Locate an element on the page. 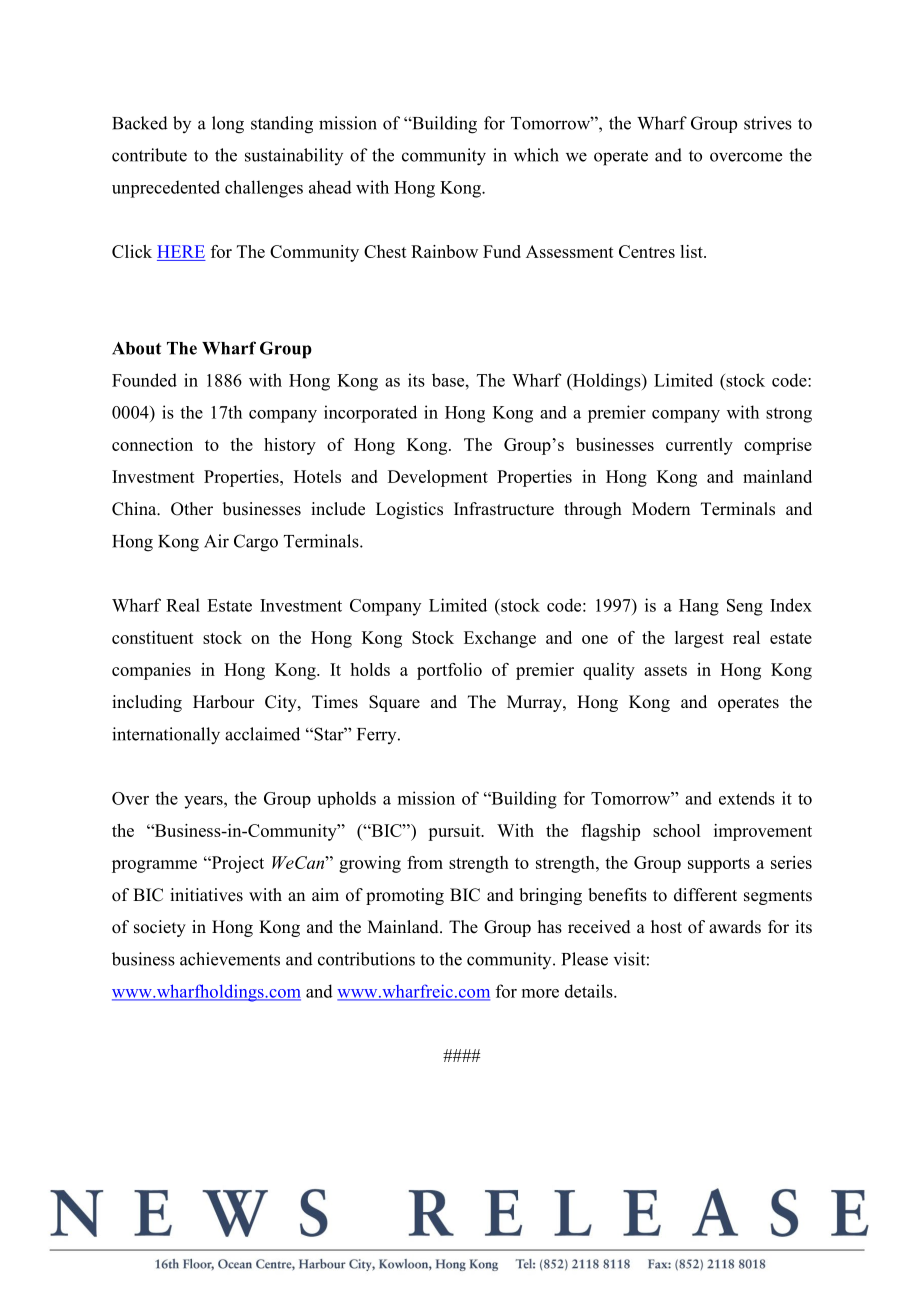 The image size is (924, 1308). strong is located at coordinates (789, 415).
